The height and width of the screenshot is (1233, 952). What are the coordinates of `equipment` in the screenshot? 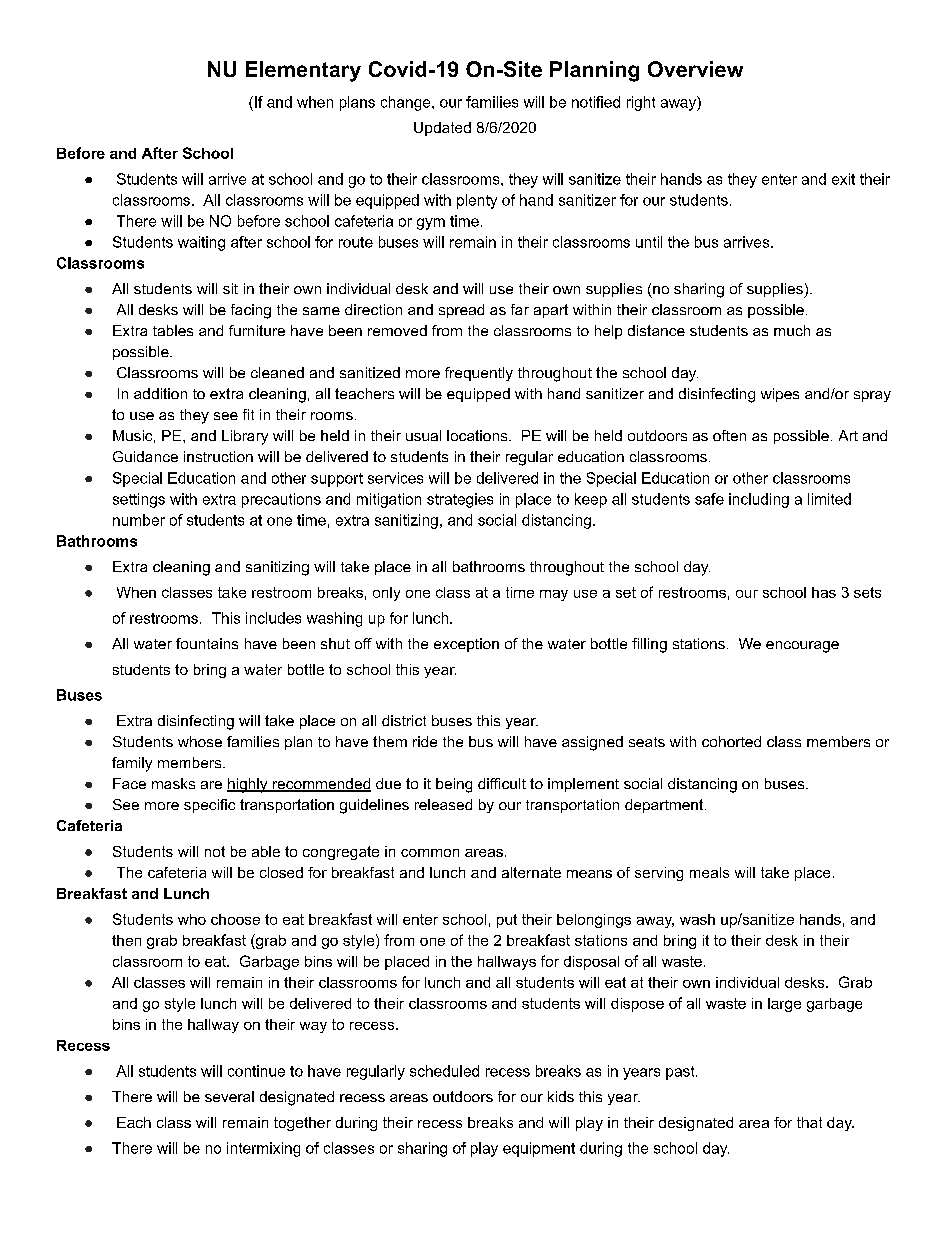 It's located at (539, 1149).
